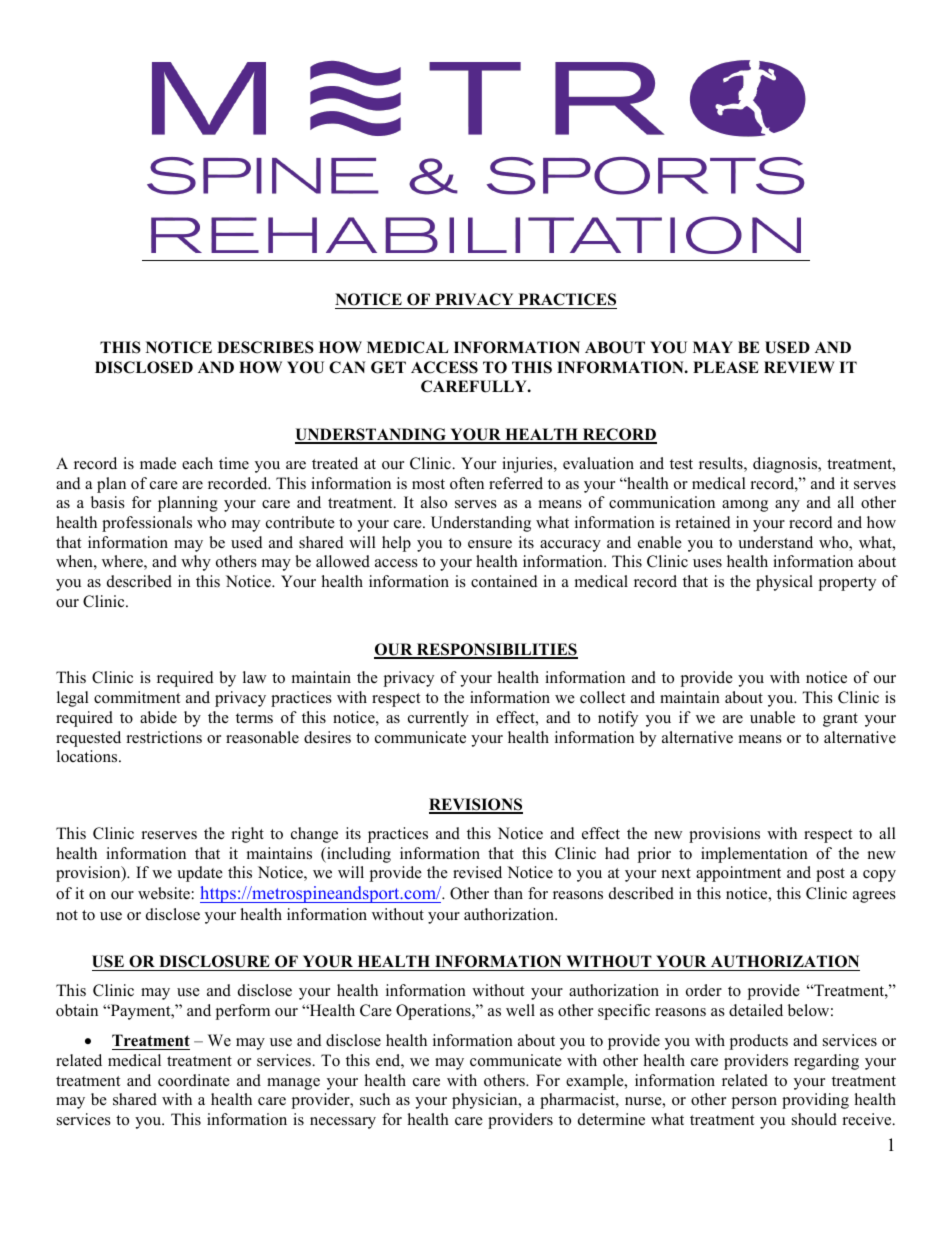  What do you see at coordinates (754, 1103) in the page?
I see `person` at bounding box center [754, 1103].
